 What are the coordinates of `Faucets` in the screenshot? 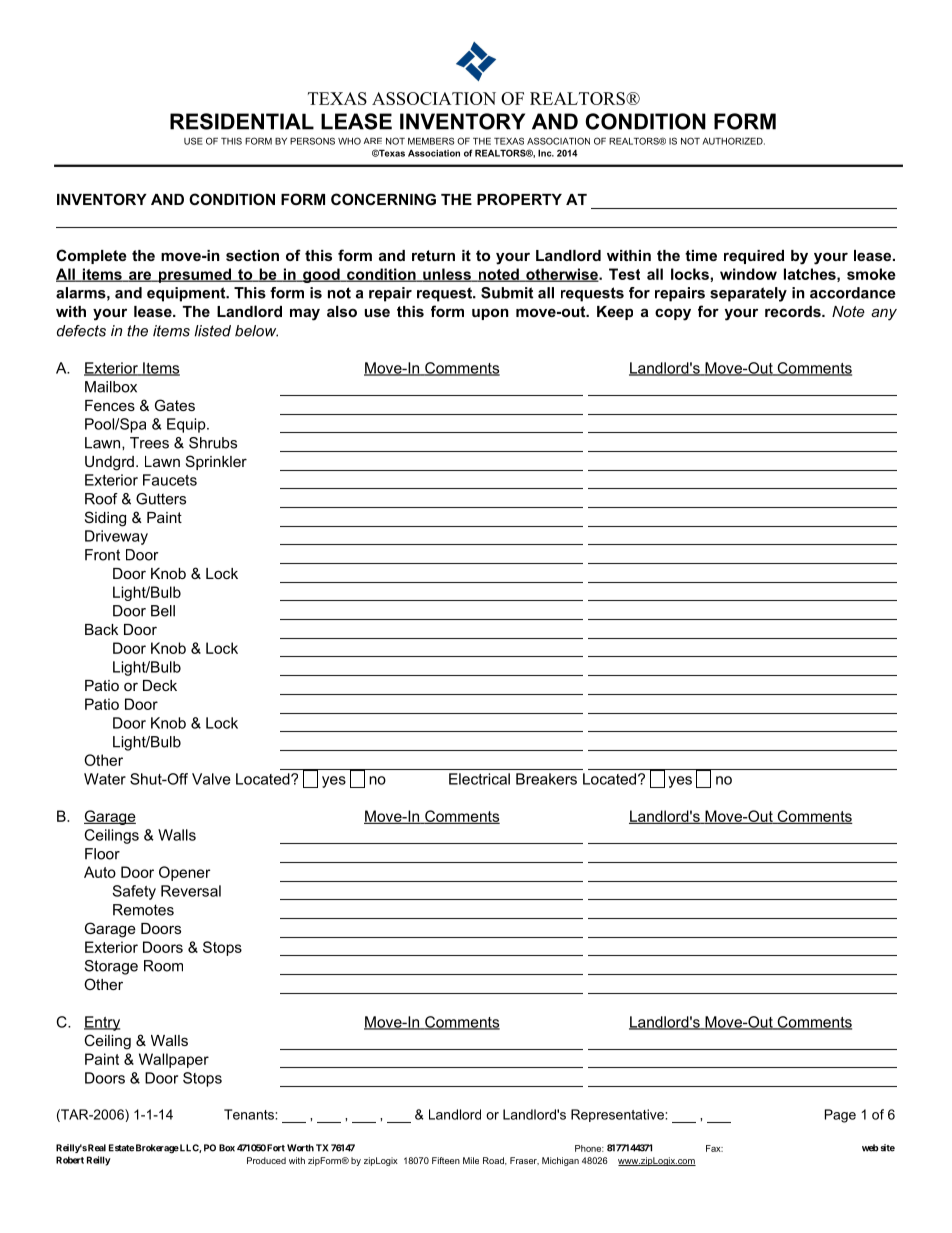 It's located at (170, 480).
